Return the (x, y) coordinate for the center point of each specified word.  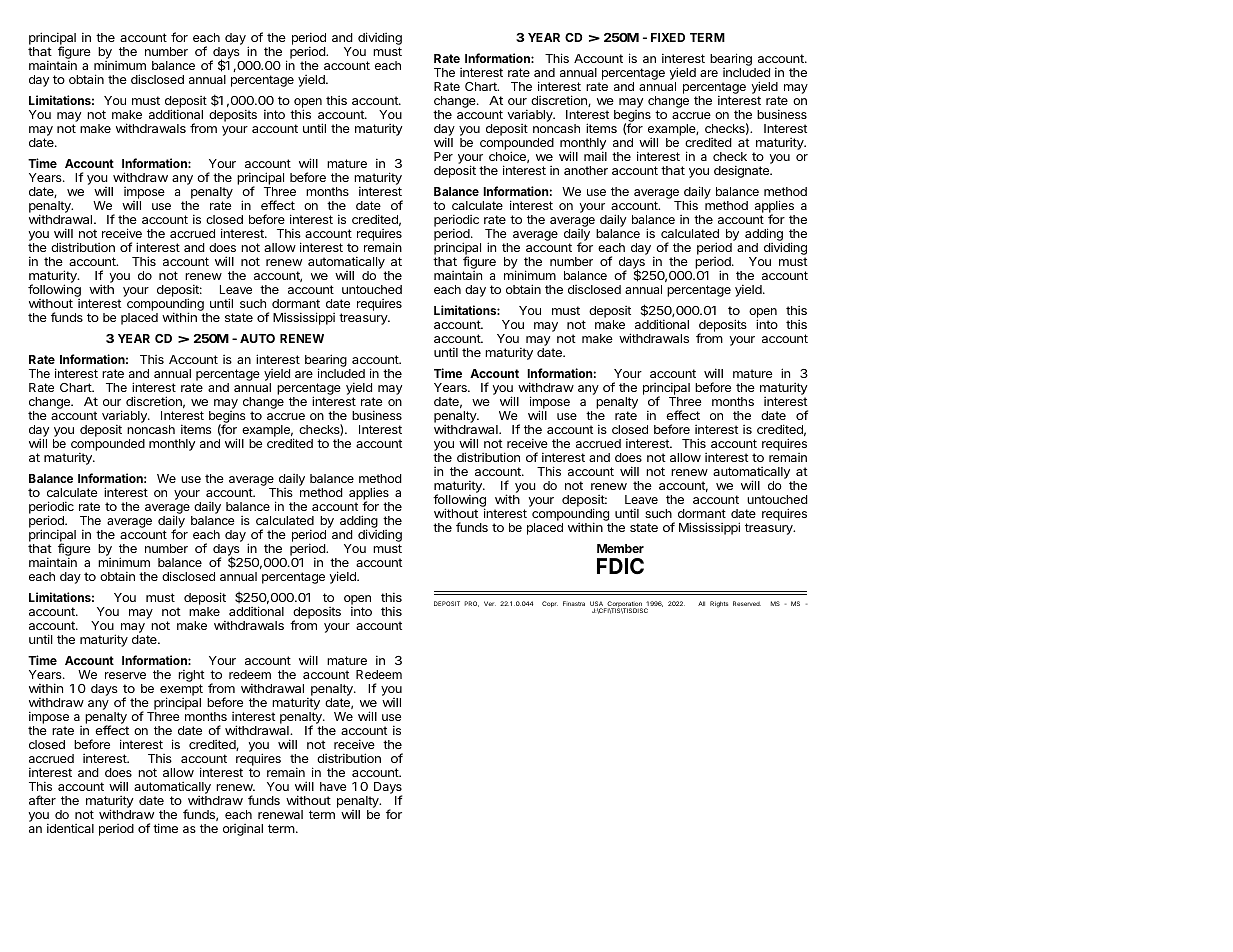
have (333, 786)
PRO (471, 604)
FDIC (620, 566)
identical (70, 828)
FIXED (668, 37)
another (586, 170)
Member (620, 548)
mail (595, 156)
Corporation (624, 605)
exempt (181, 691)
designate (742, 171)
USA (597, 605)
